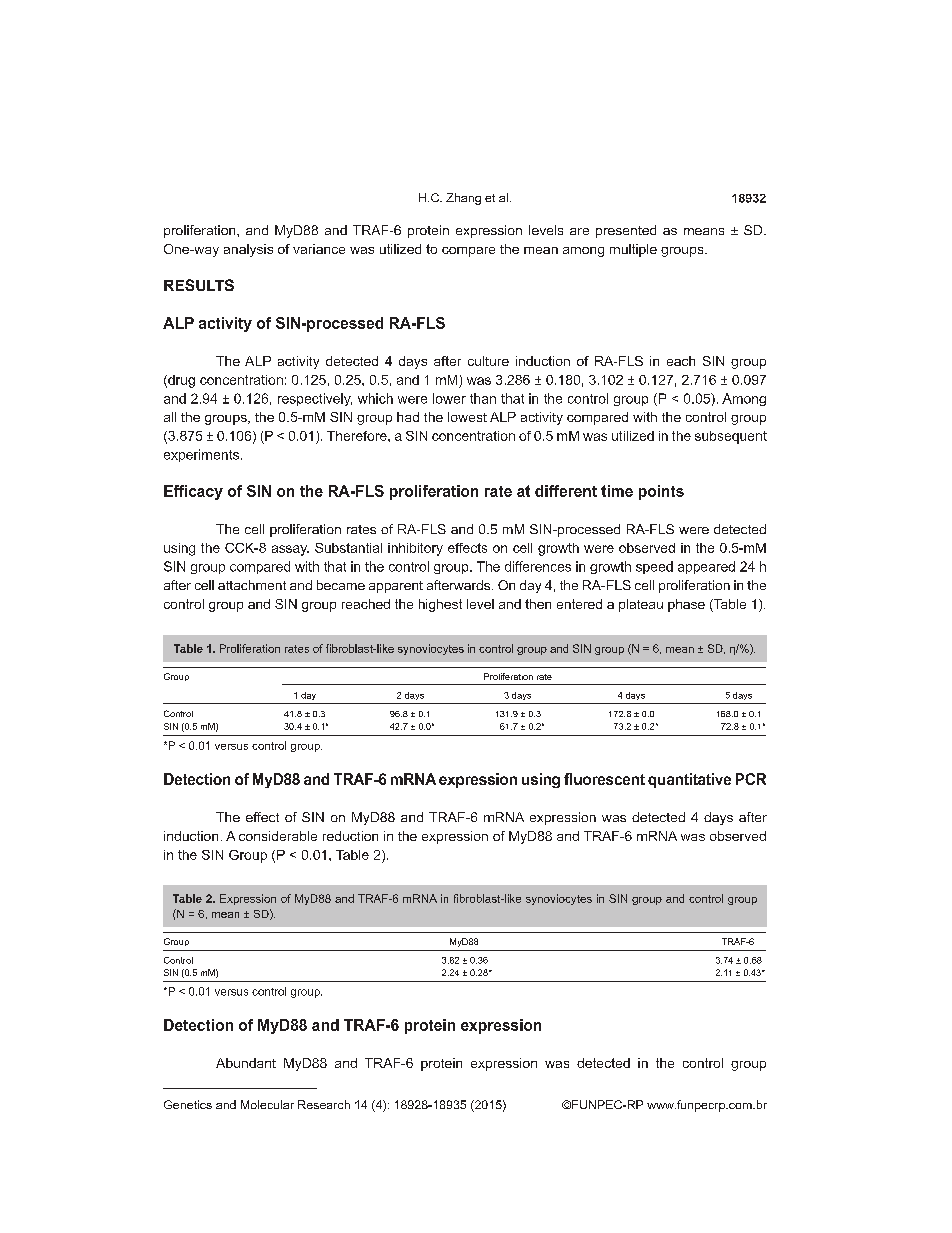  I want to click on lowest, so click(467, 417).
